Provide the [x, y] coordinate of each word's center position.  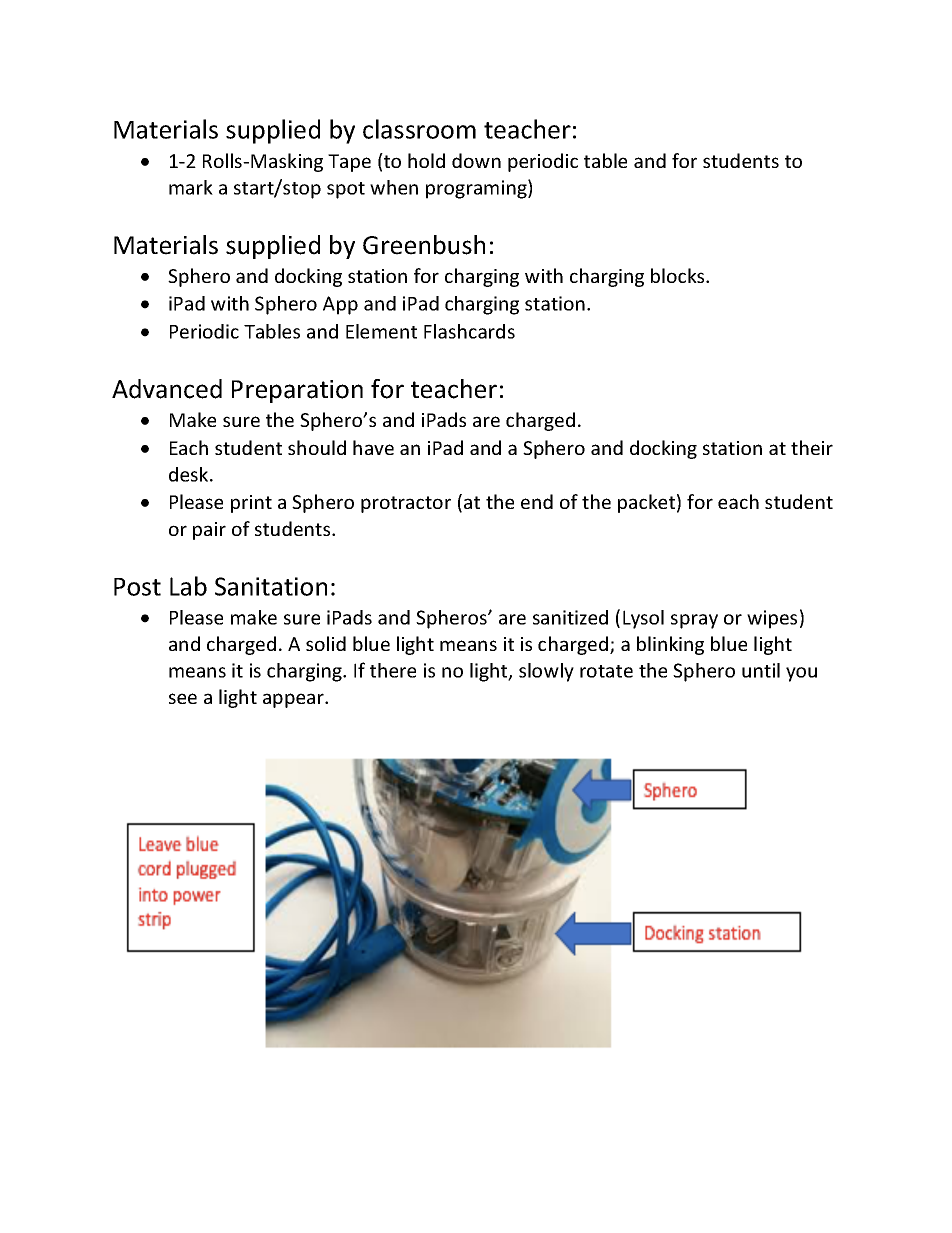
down [476, 160]
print [251, 504]
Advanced [167, 389]
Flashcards [469, 331]
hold [426, 160]
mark [191, 187]
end [537, 501]
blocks [679, 275]
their [812, 447]
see [183, 698]
